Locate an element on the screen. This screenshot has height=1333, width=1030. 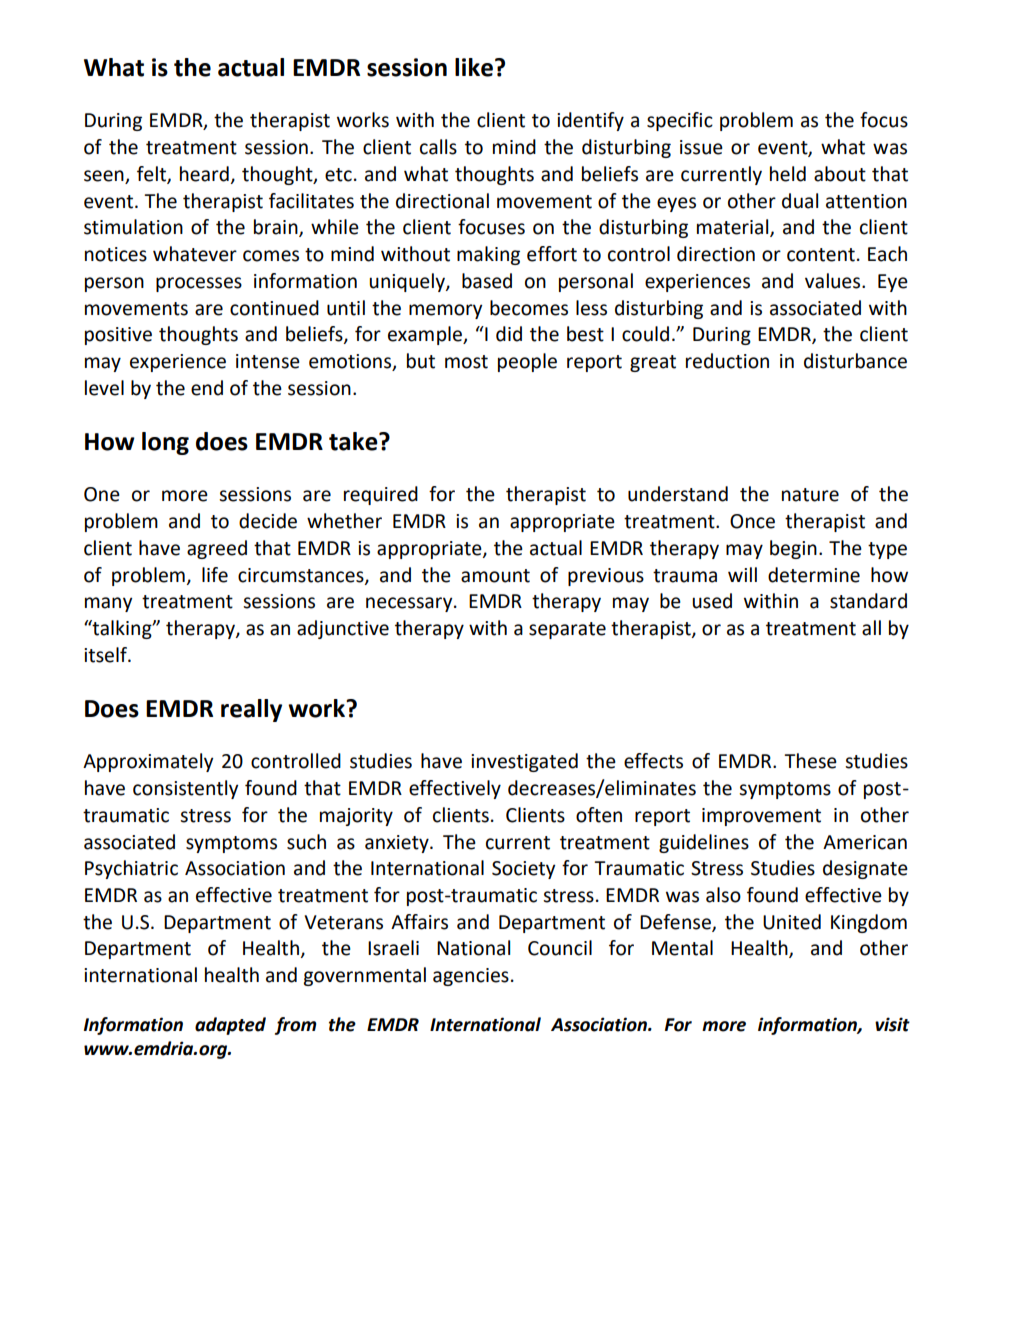
heard is located at coordinates (204, 174).
